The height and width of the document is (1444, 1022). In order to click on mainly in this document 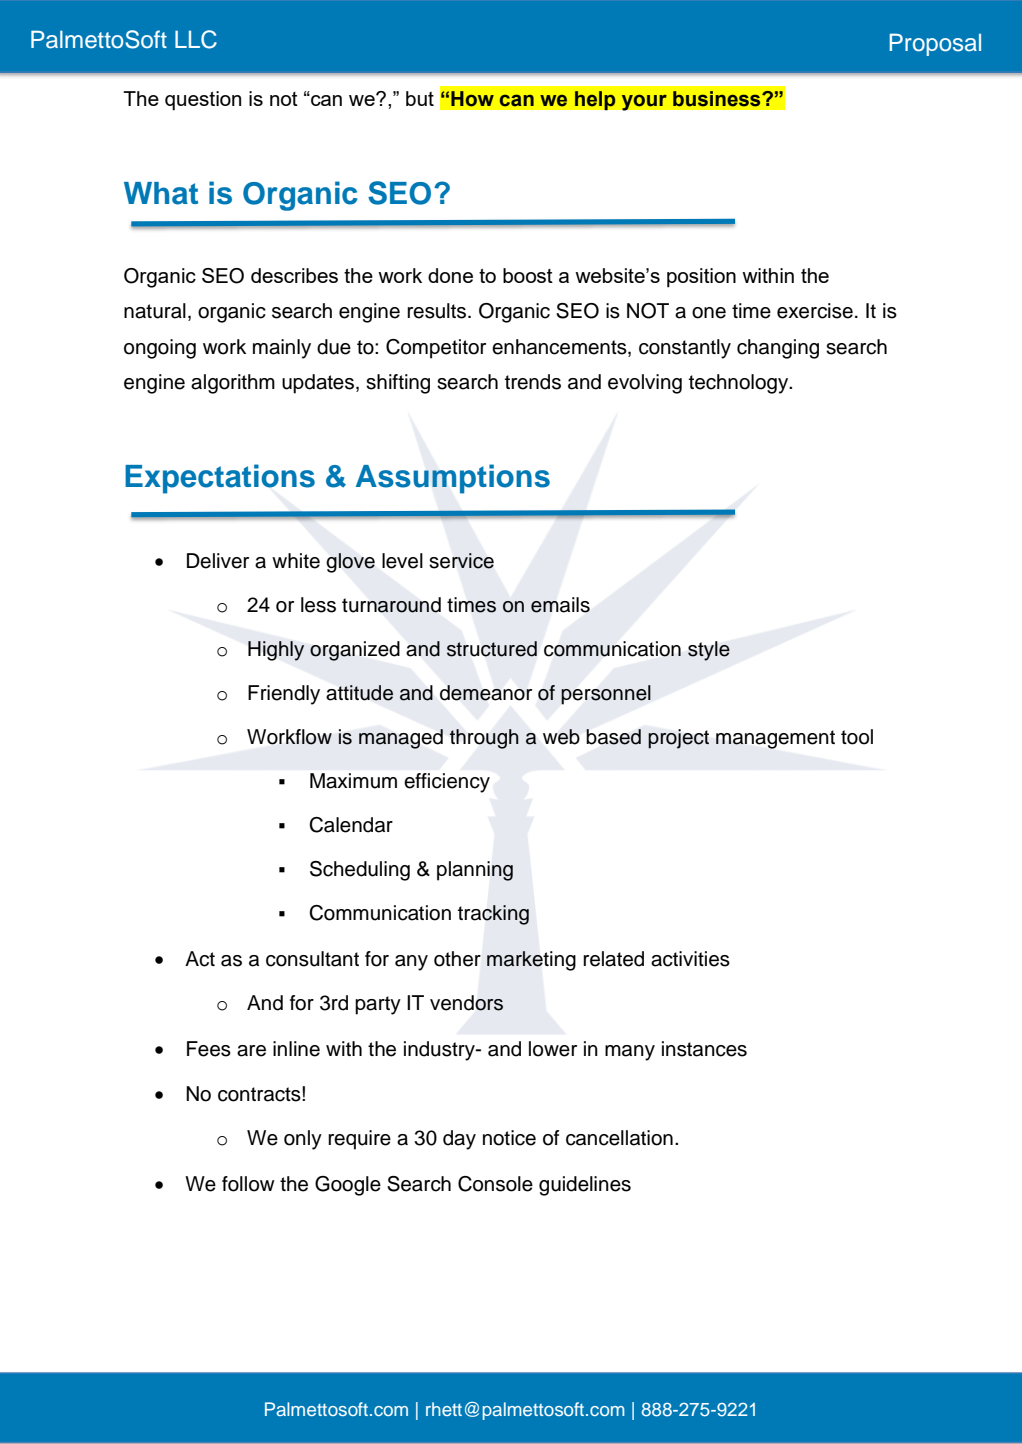, I will do `click(282, 349)`.
